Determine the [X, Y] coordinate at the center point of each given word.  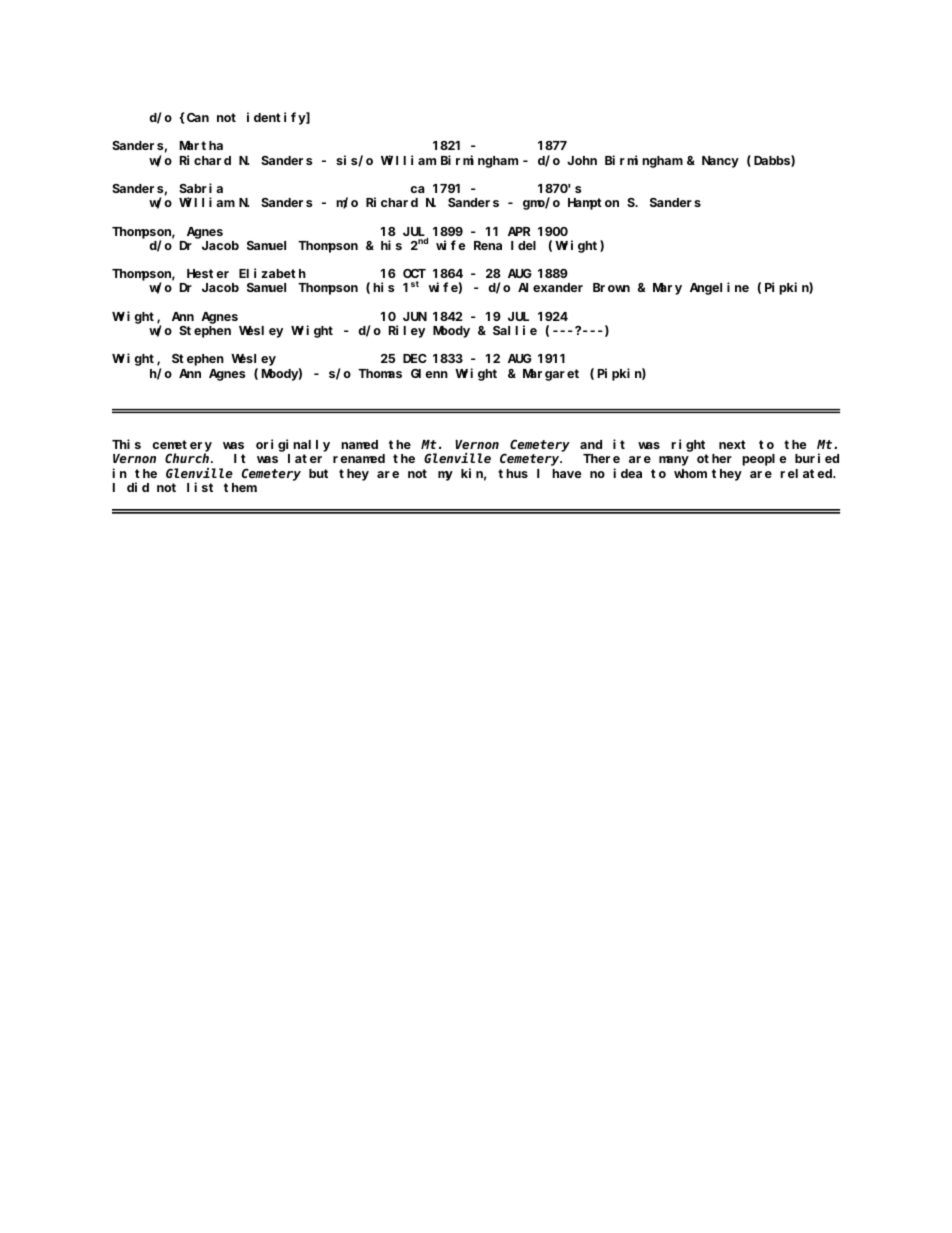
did [138, 487]
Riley [407, 331]
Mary [667, 289]
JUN [415, 316]
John [582, 160]
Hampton [593, 204]
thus [513, 473]
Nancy [720, 162]
